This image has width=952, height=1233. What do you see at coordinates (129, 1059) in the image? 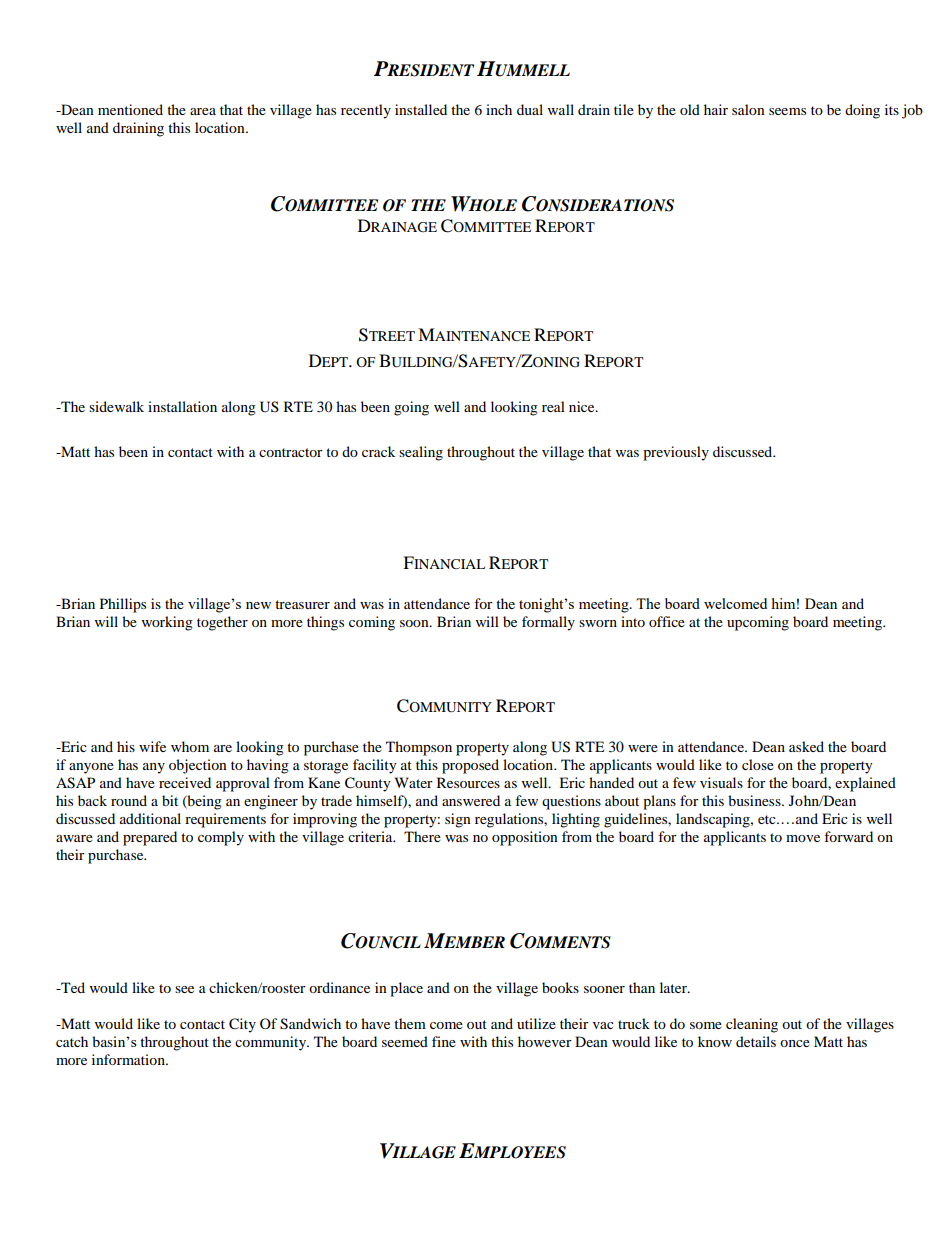
I see `information` at bounding box center [129, 1059].
